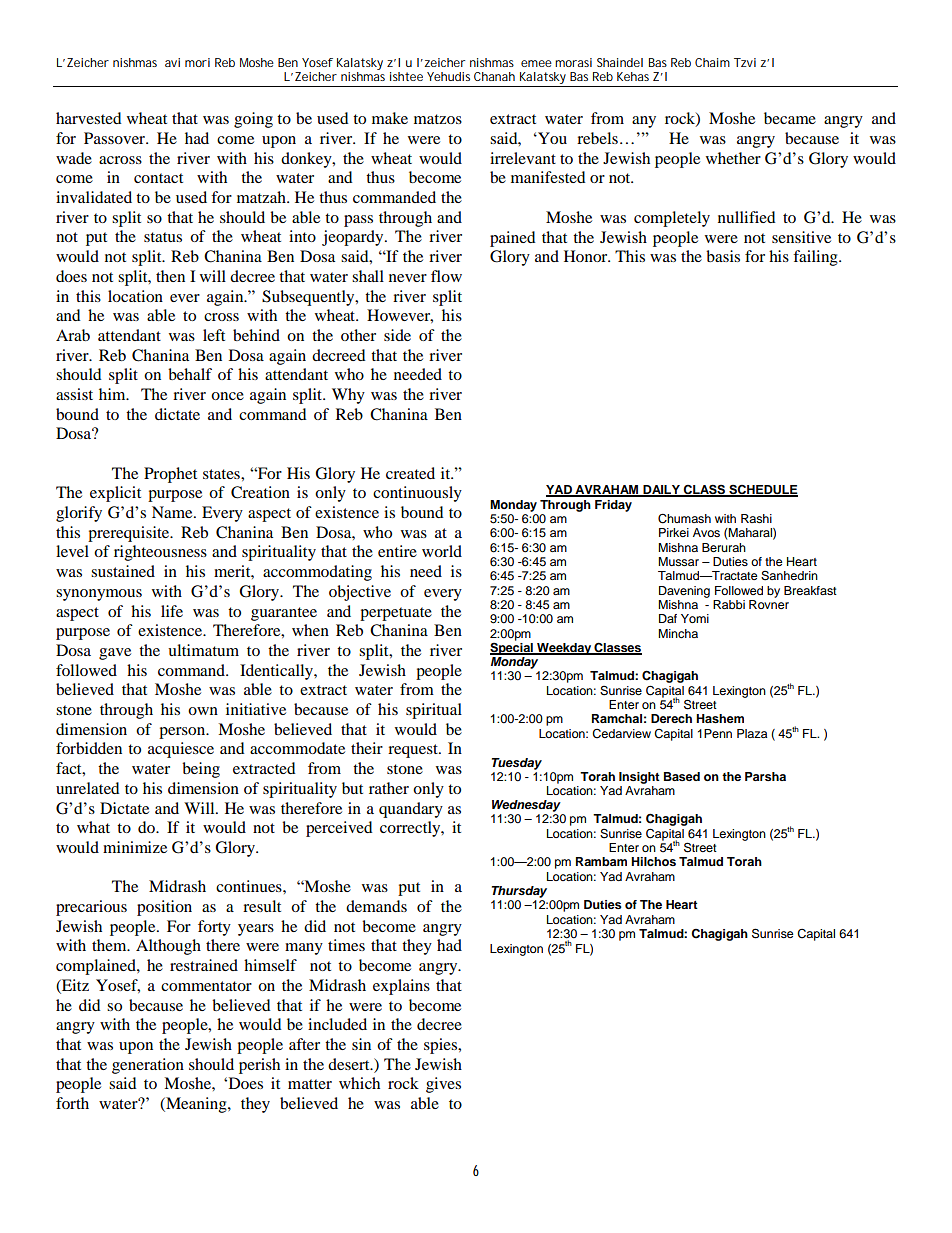 The width and height of the screenshot is (952, 1233). I want to click on Chaim, so click(712, 62).
